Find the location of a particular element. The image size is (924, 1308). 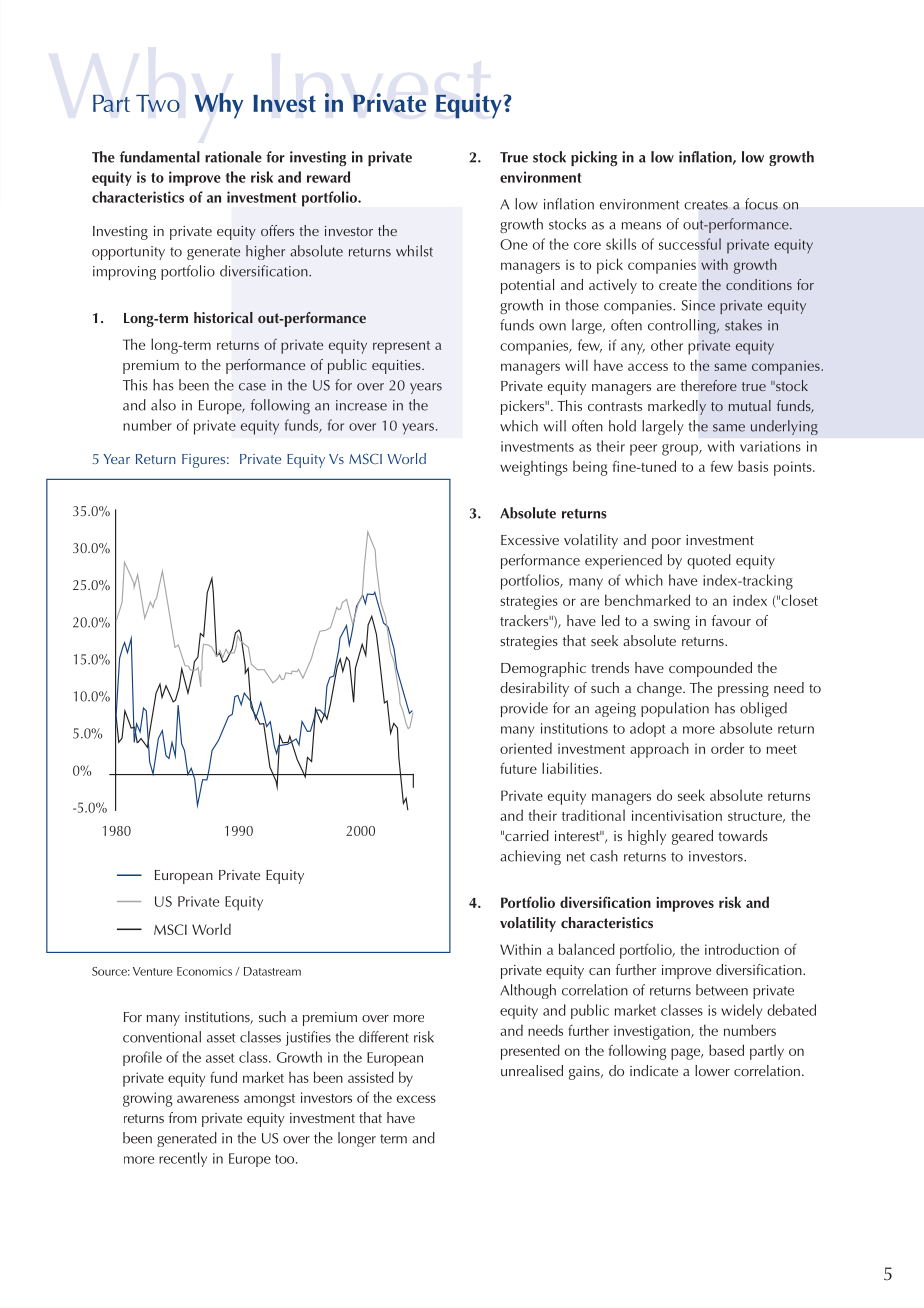

also is located at coordinates (163, 405).
